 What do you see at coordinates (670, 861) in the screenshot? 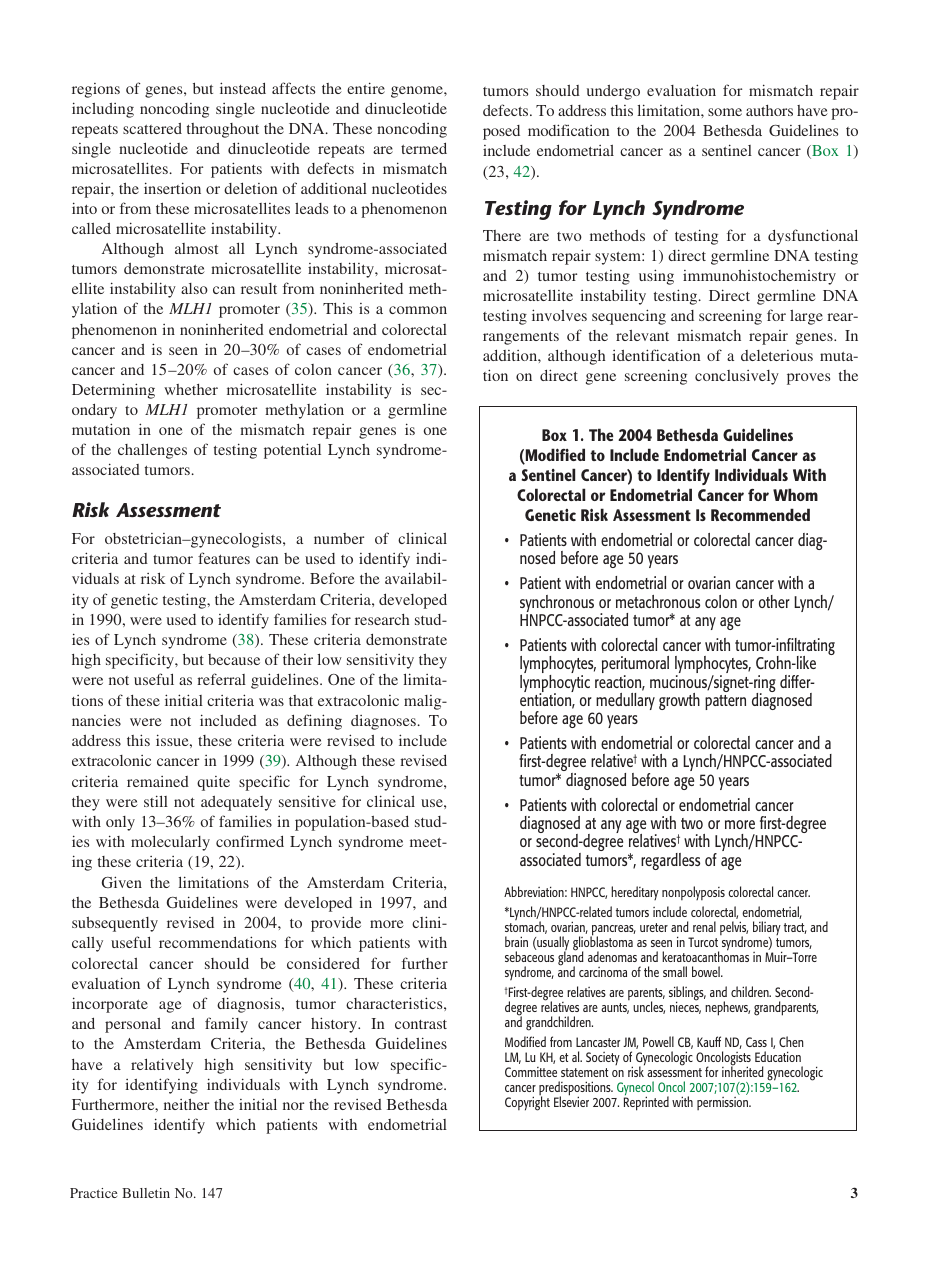
I see `regardless` at bounding box center [670, 861].
